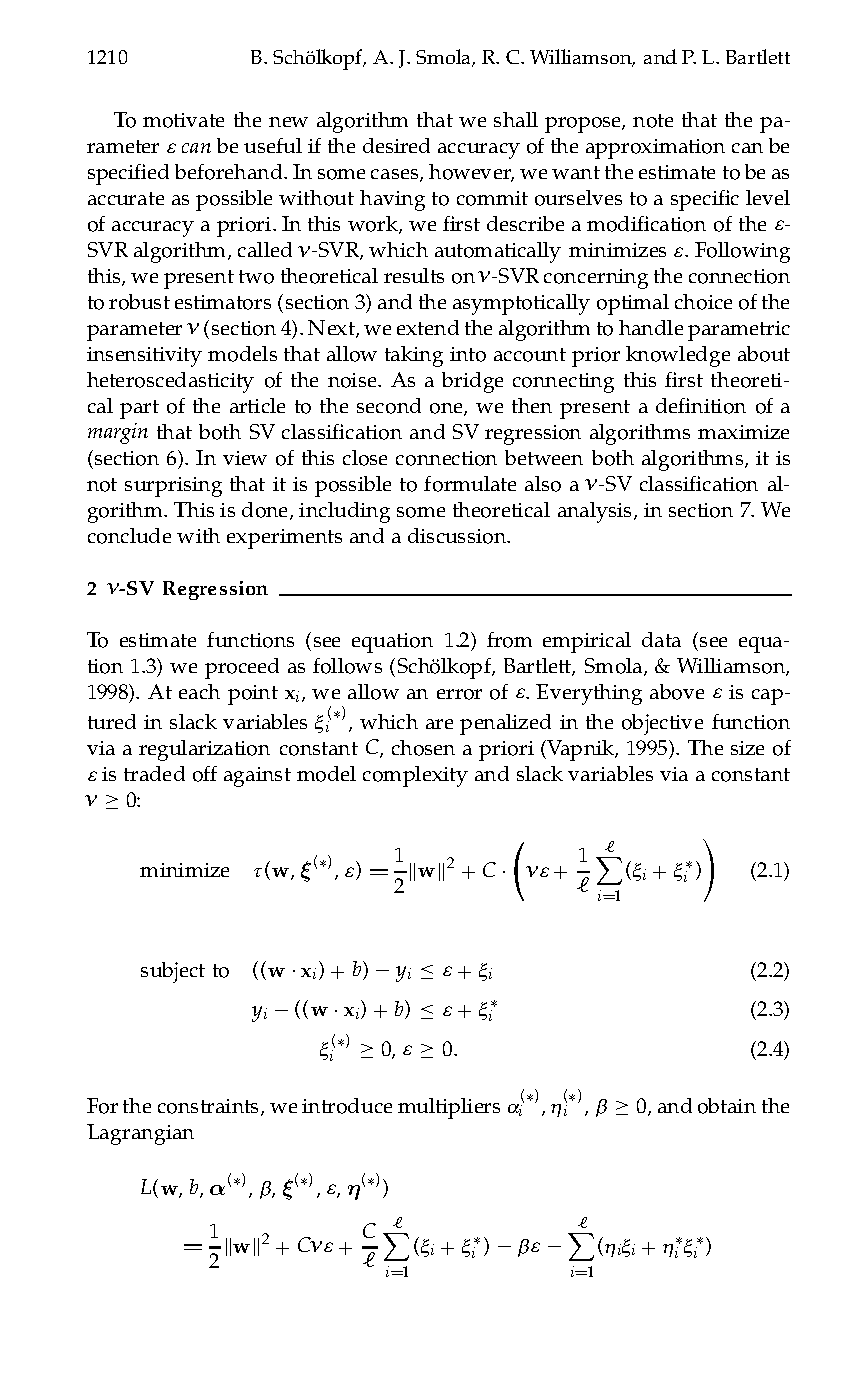  I want to click on complexity, so click(415, 776).
